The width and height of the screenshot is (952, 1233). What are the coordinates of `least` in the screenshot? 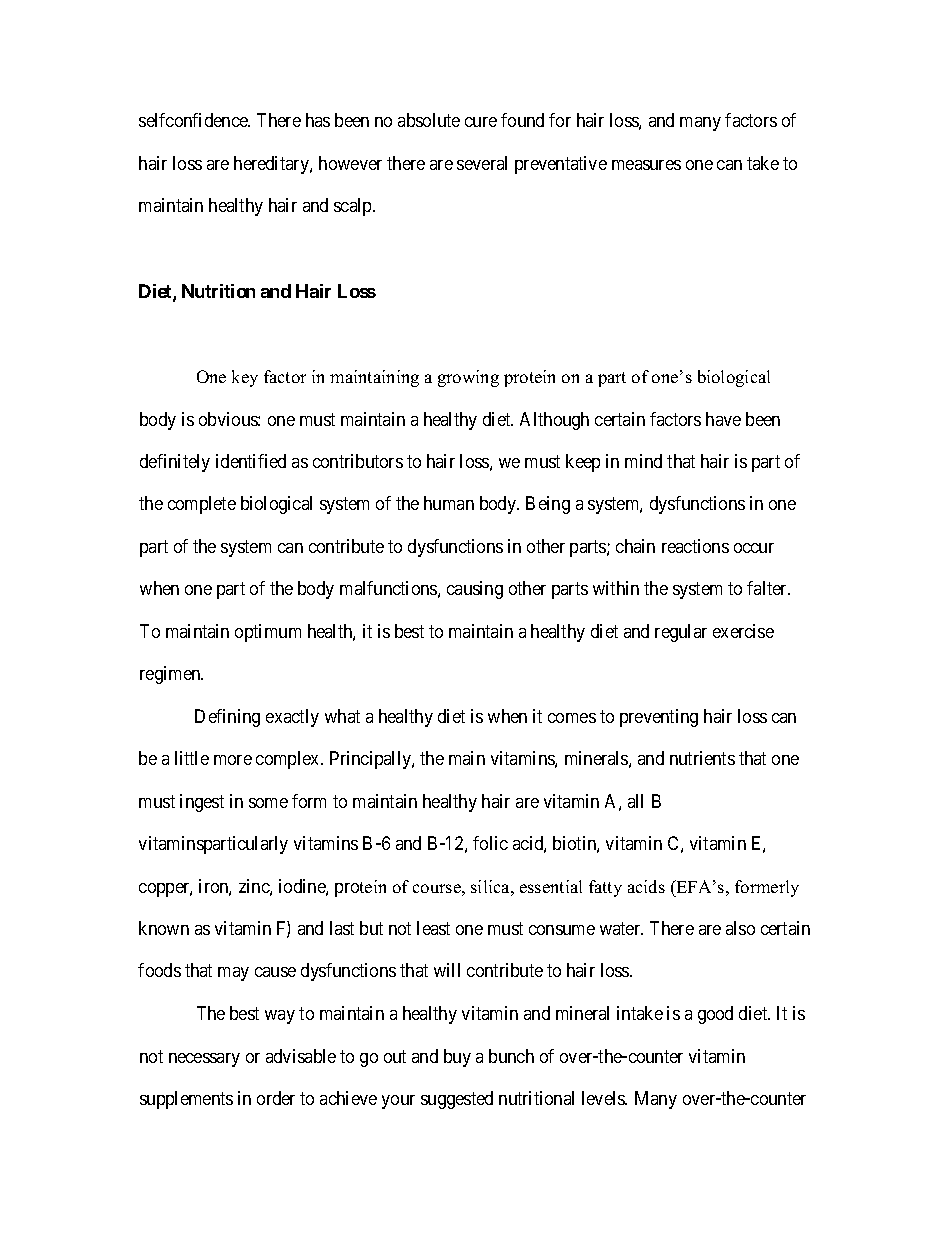 It's located at (433, 928).
